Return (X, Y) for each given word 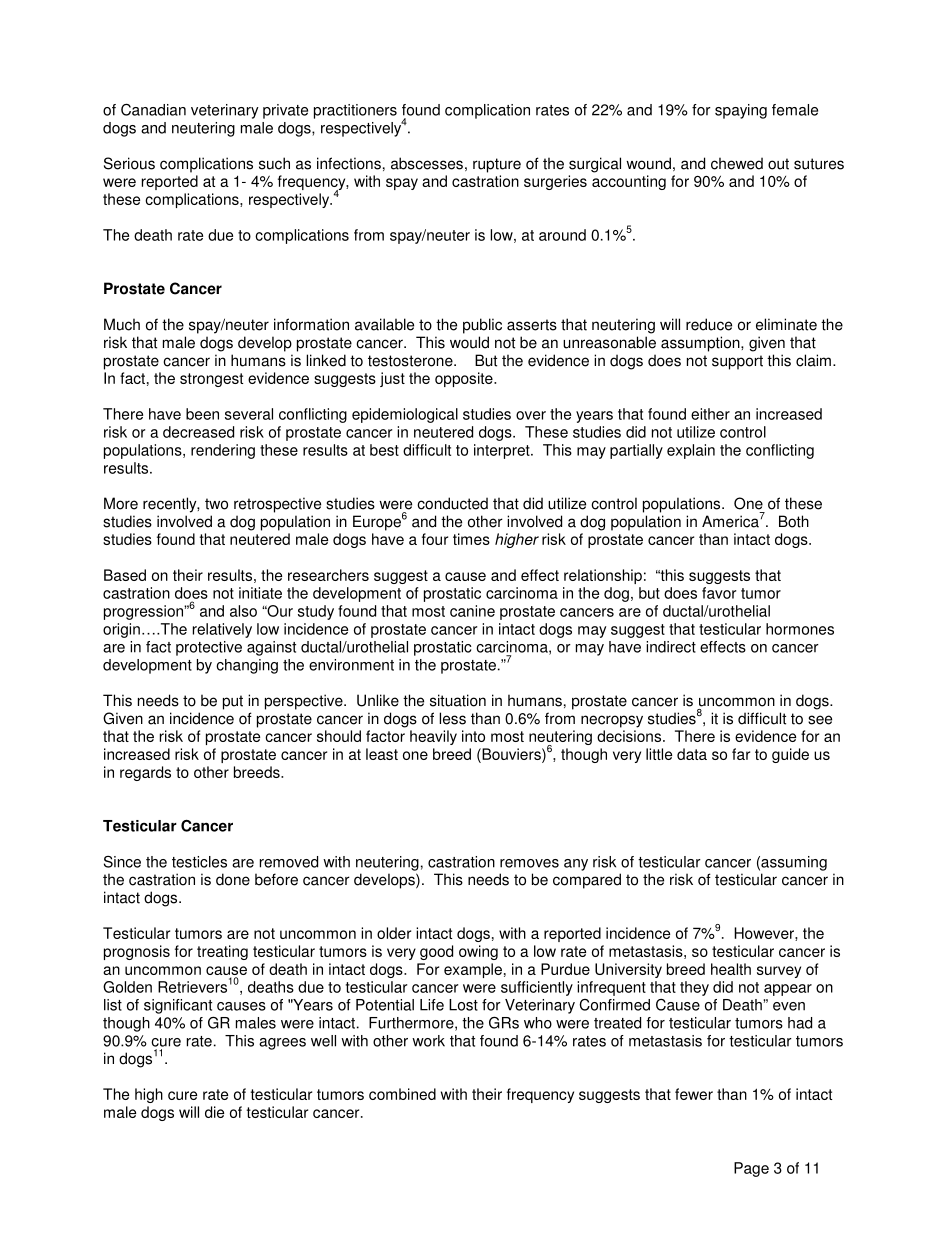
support (737, 362)
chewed (737, 163)
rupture (497, 165)
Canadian (153, 109)
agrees (282, 1044)
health (731, 969)
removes (529, 863)
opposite (465, 379)
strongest (211, 380)
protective (209, 648)
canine (472, 611)
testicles (199, 862)
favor (719, 593)
